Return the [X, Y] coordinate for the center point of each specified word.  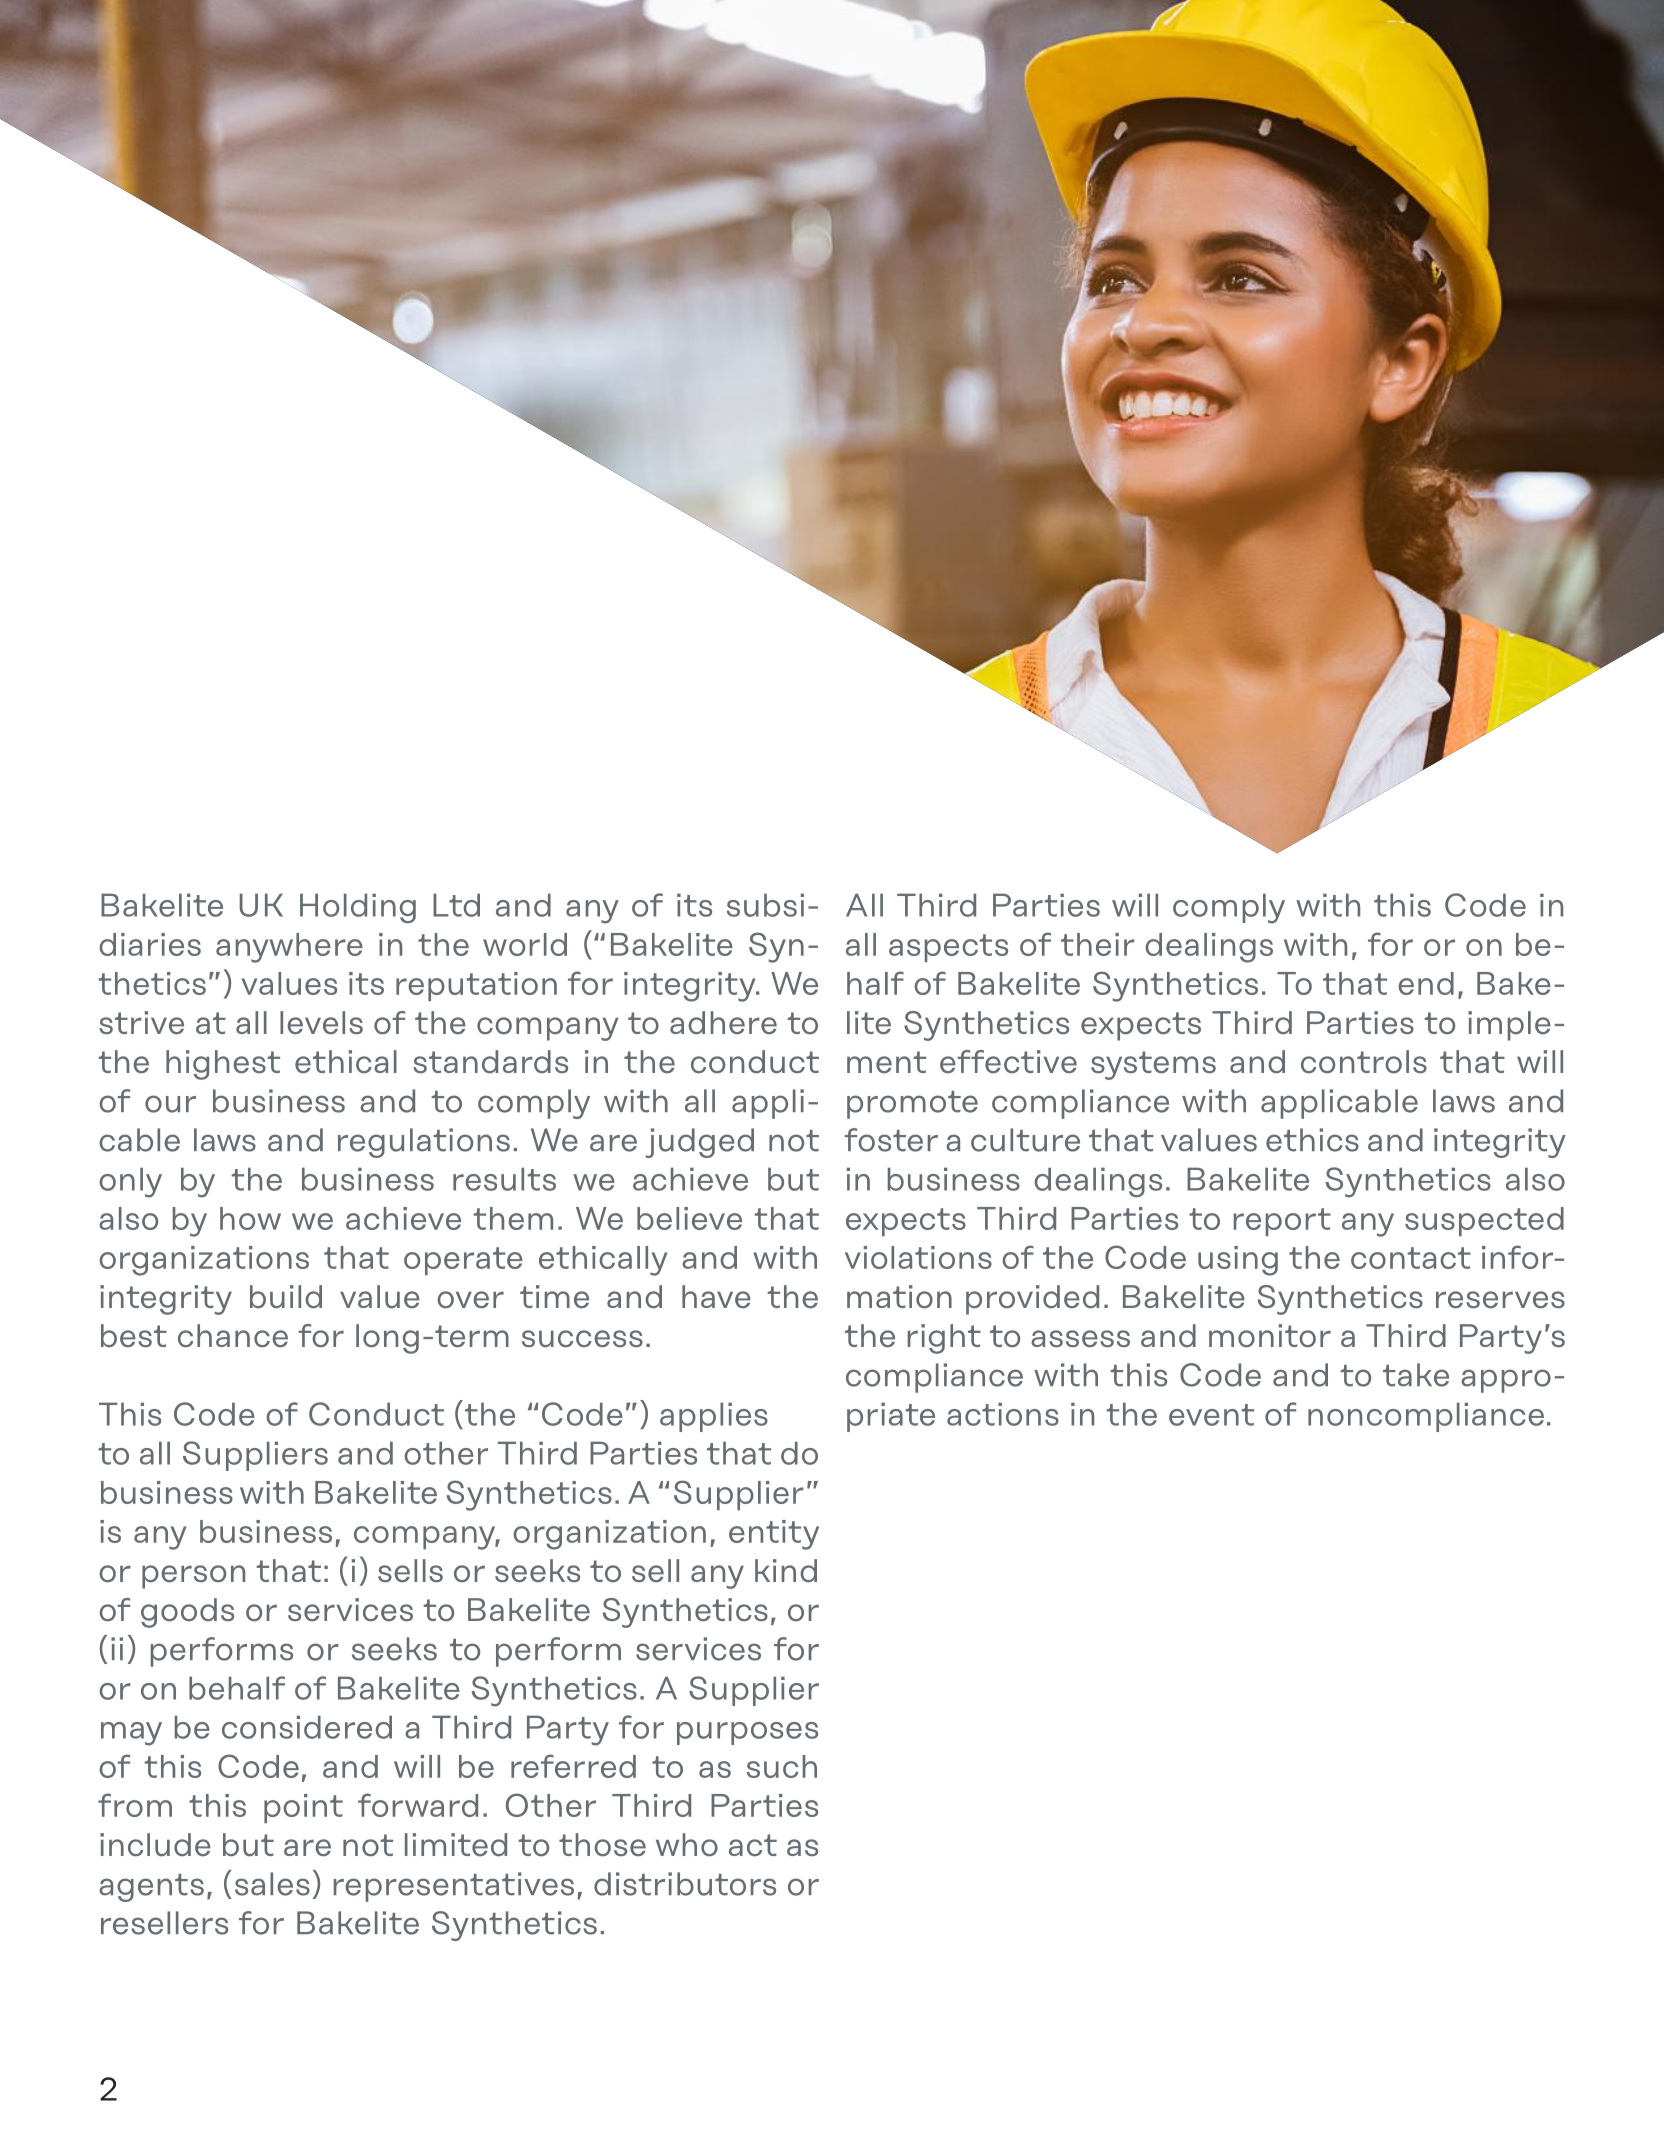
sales [272, 1884]
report [1282, 1222]
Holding [358, 908]
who [687, 1845]
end [1426, 983]
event [1211, 1415]
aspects [948, 948]
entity [774, 1535]
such [782, 1766]
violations [918, 1257]
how [250, 1218]
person [193, 1577]
